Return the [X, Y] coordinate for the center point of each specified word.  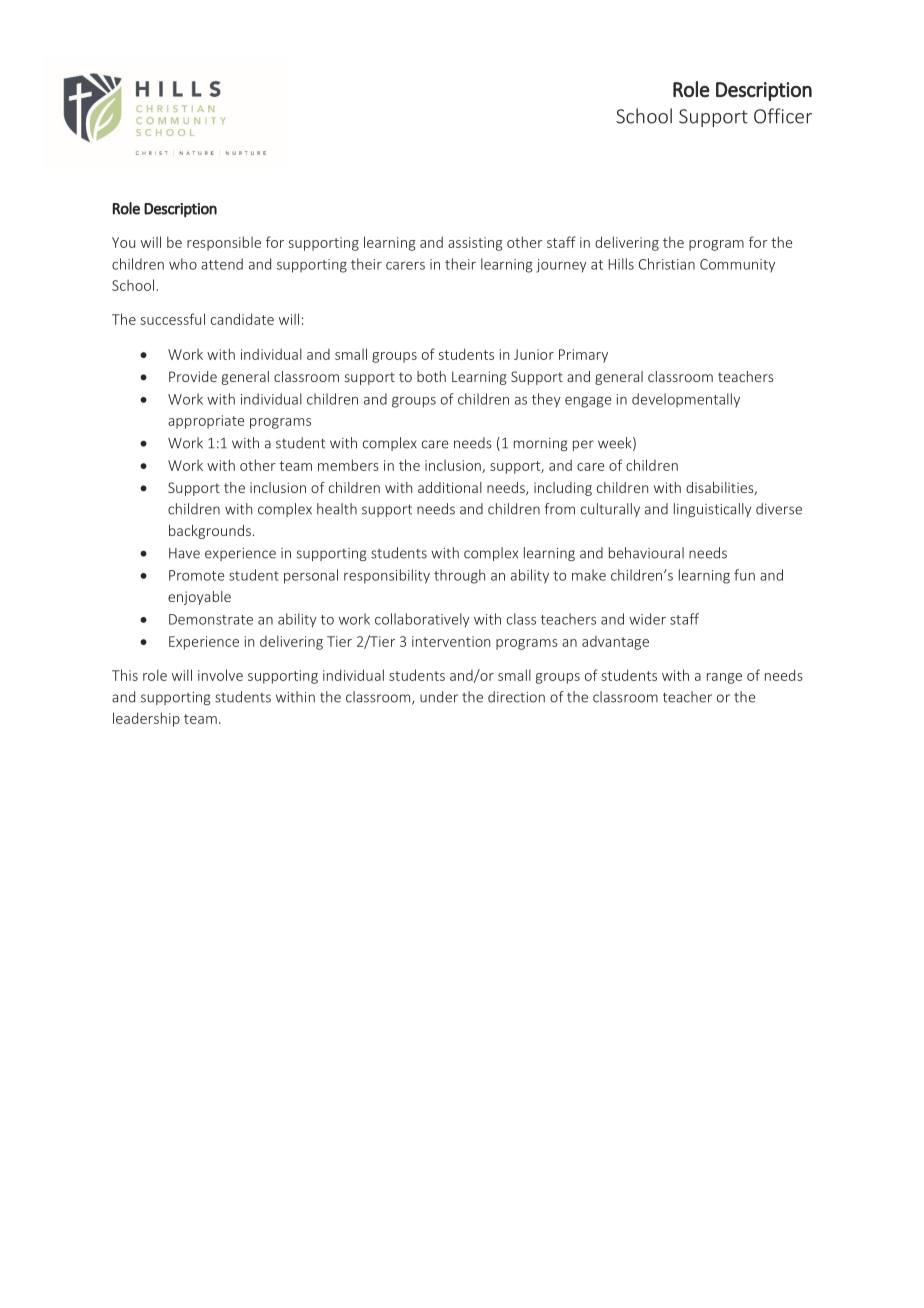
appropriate [206, 422]
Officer [783, 116]
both [431, 376]
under [439, 697]
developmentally [686, 400]
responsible [224, 243]
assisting [475, 244]
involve [220, 675]
